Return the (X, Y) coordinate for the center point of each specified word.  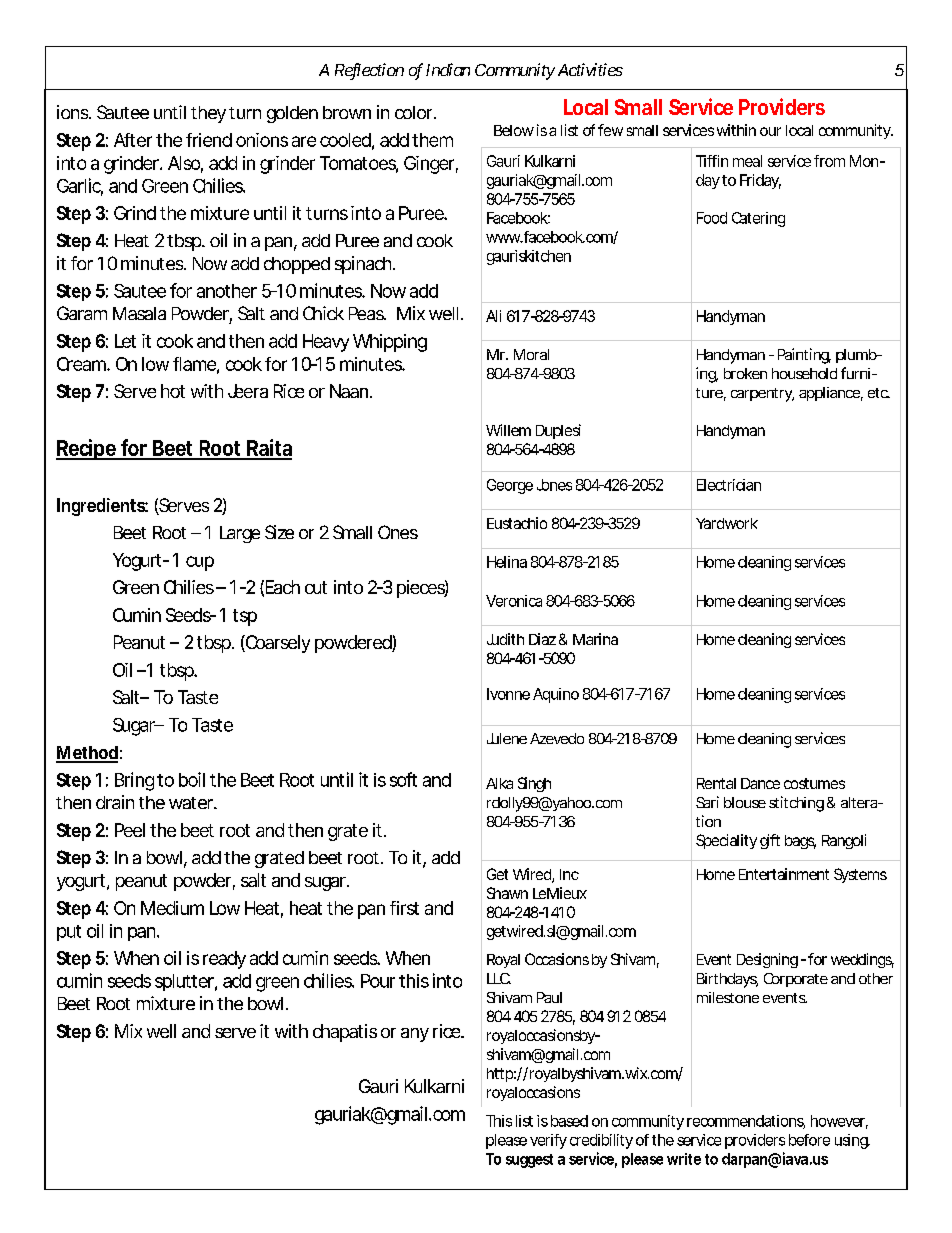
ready (224, 960)
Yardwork (727, 523)
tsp (245, 617)
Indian (448, 69)
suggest (529, 1161)
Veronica (514, 601)
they (208, 114)
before (809, 1140)
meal (747, 161)
